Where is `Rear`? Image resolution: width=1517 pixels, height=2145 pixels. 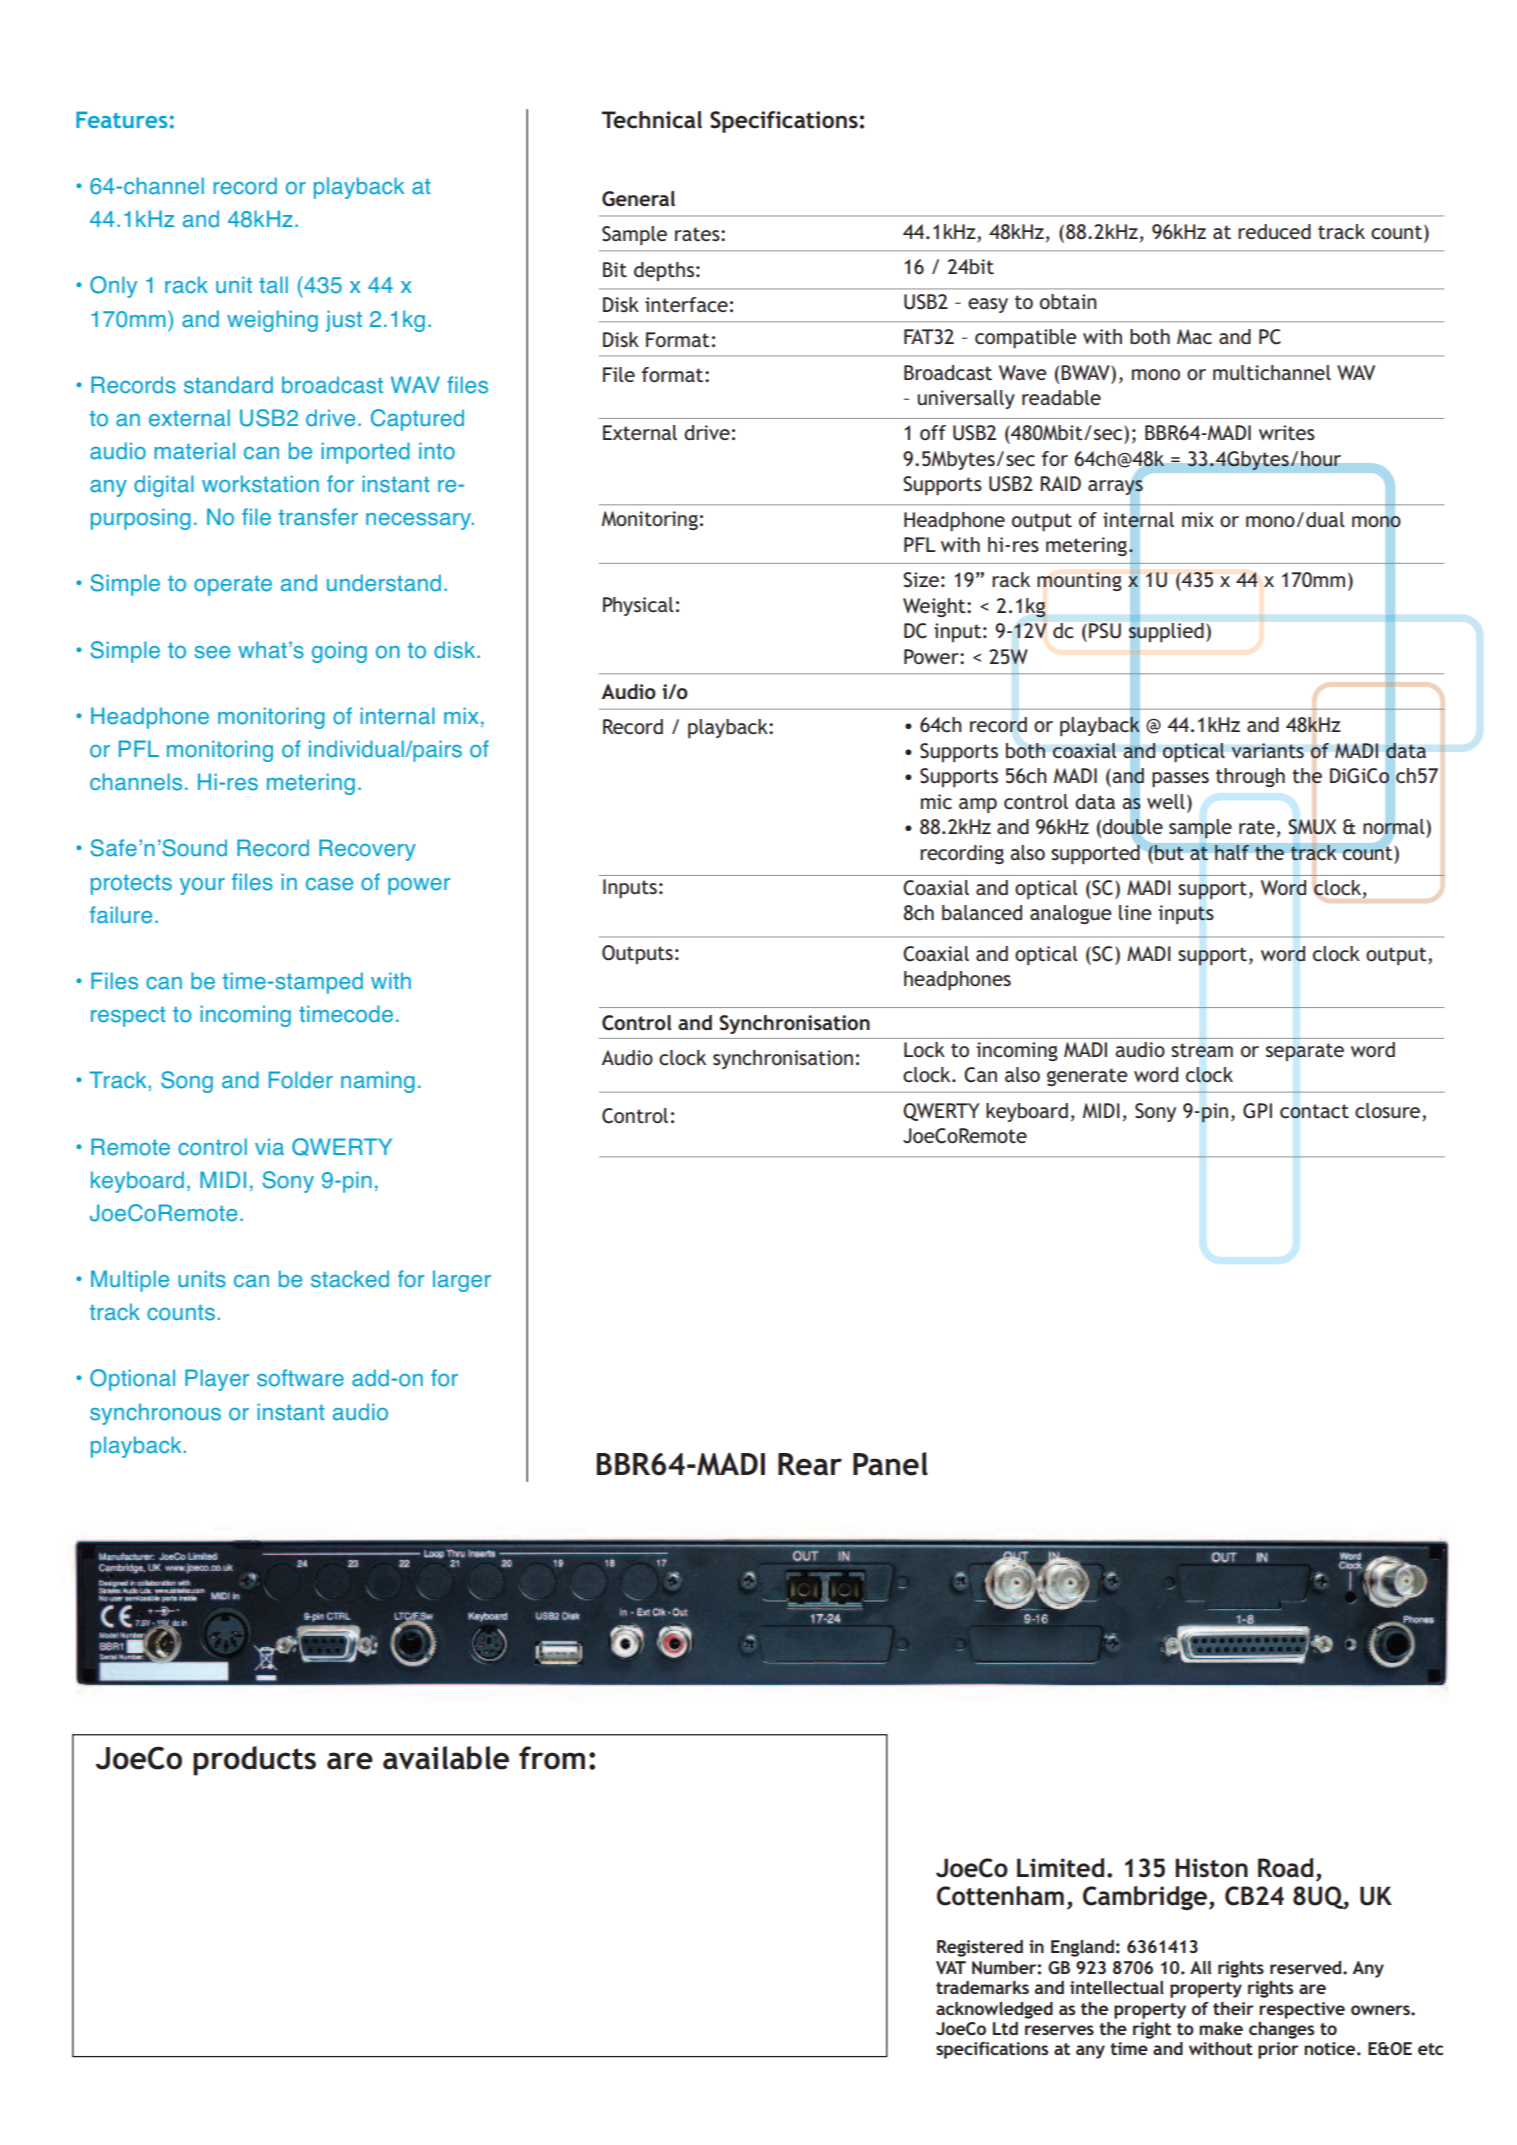
Rear is located at coordinates (810, 1464).
